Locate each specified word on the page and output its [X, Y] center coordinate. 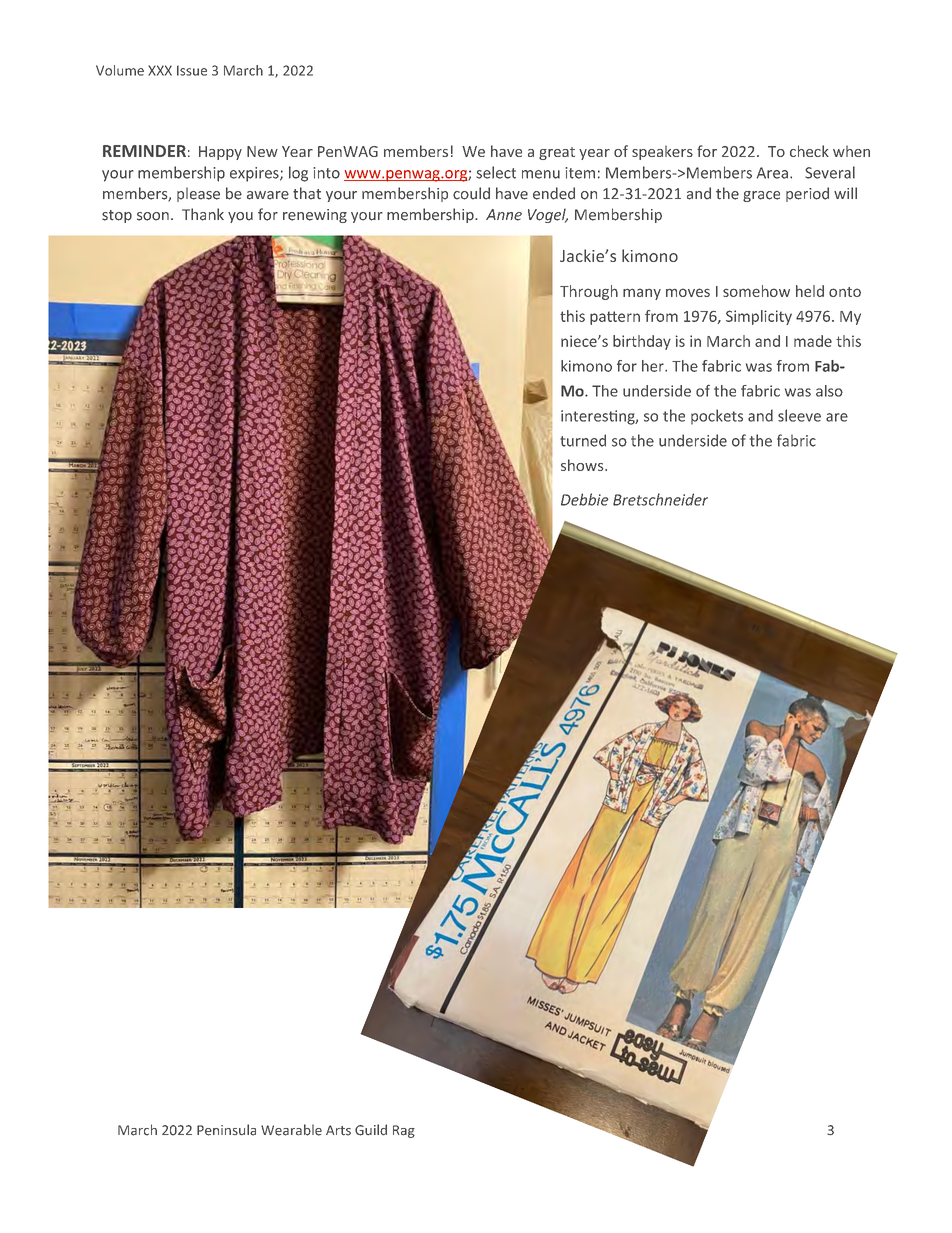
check [809, 151]
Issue [192, 70]
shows [583, 465]
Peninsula [226, 1130]
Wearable [291, 1130]
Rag [404, 1131]
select [496, 172]
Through [589, 292]
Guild [371, 1130]
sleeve [799, 415]
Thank [203, 214]
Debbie [584, 499]
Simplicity [759, 317]
